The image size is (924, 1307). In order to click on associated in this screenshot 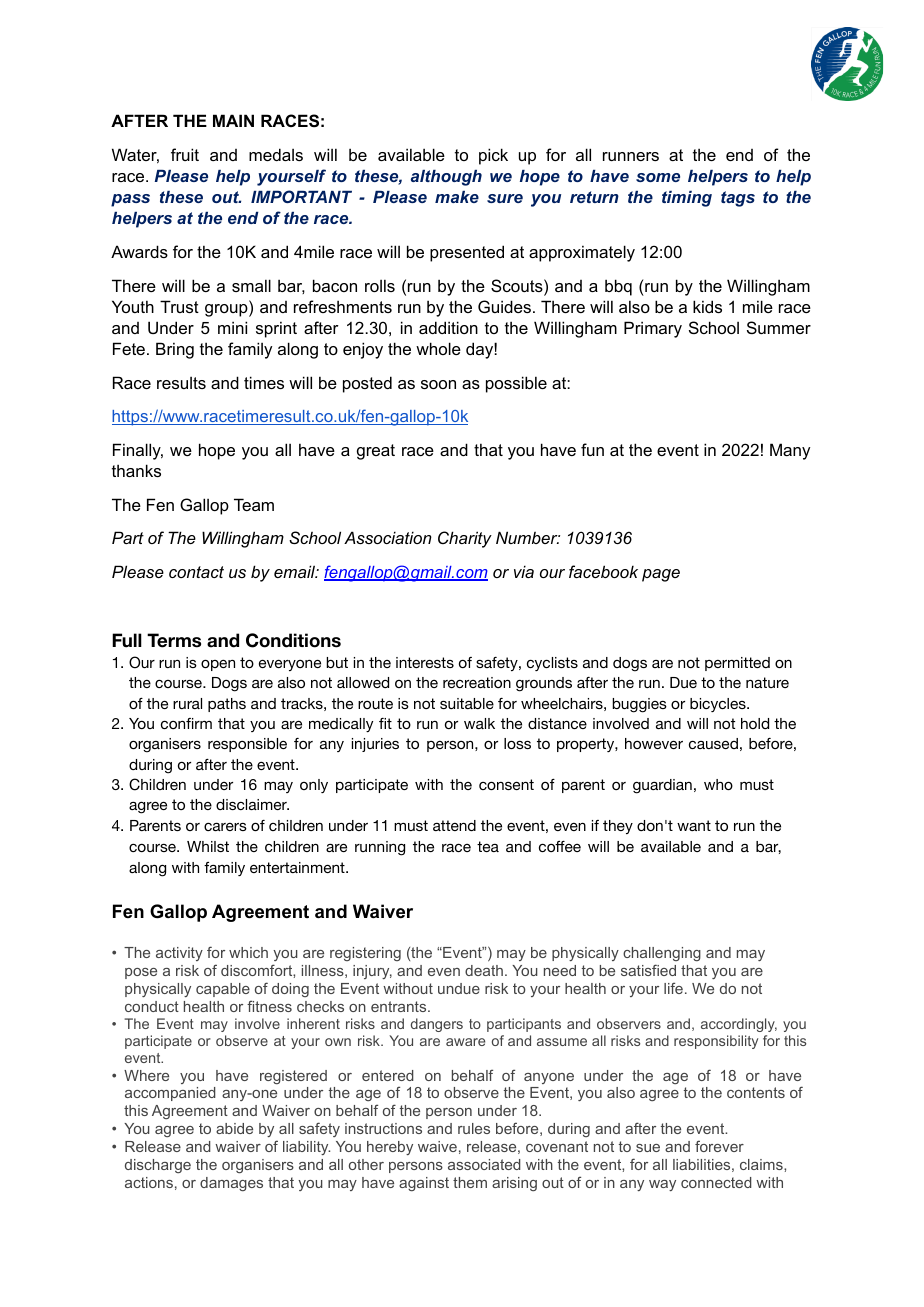, I will do `click(484, 1164)`.
